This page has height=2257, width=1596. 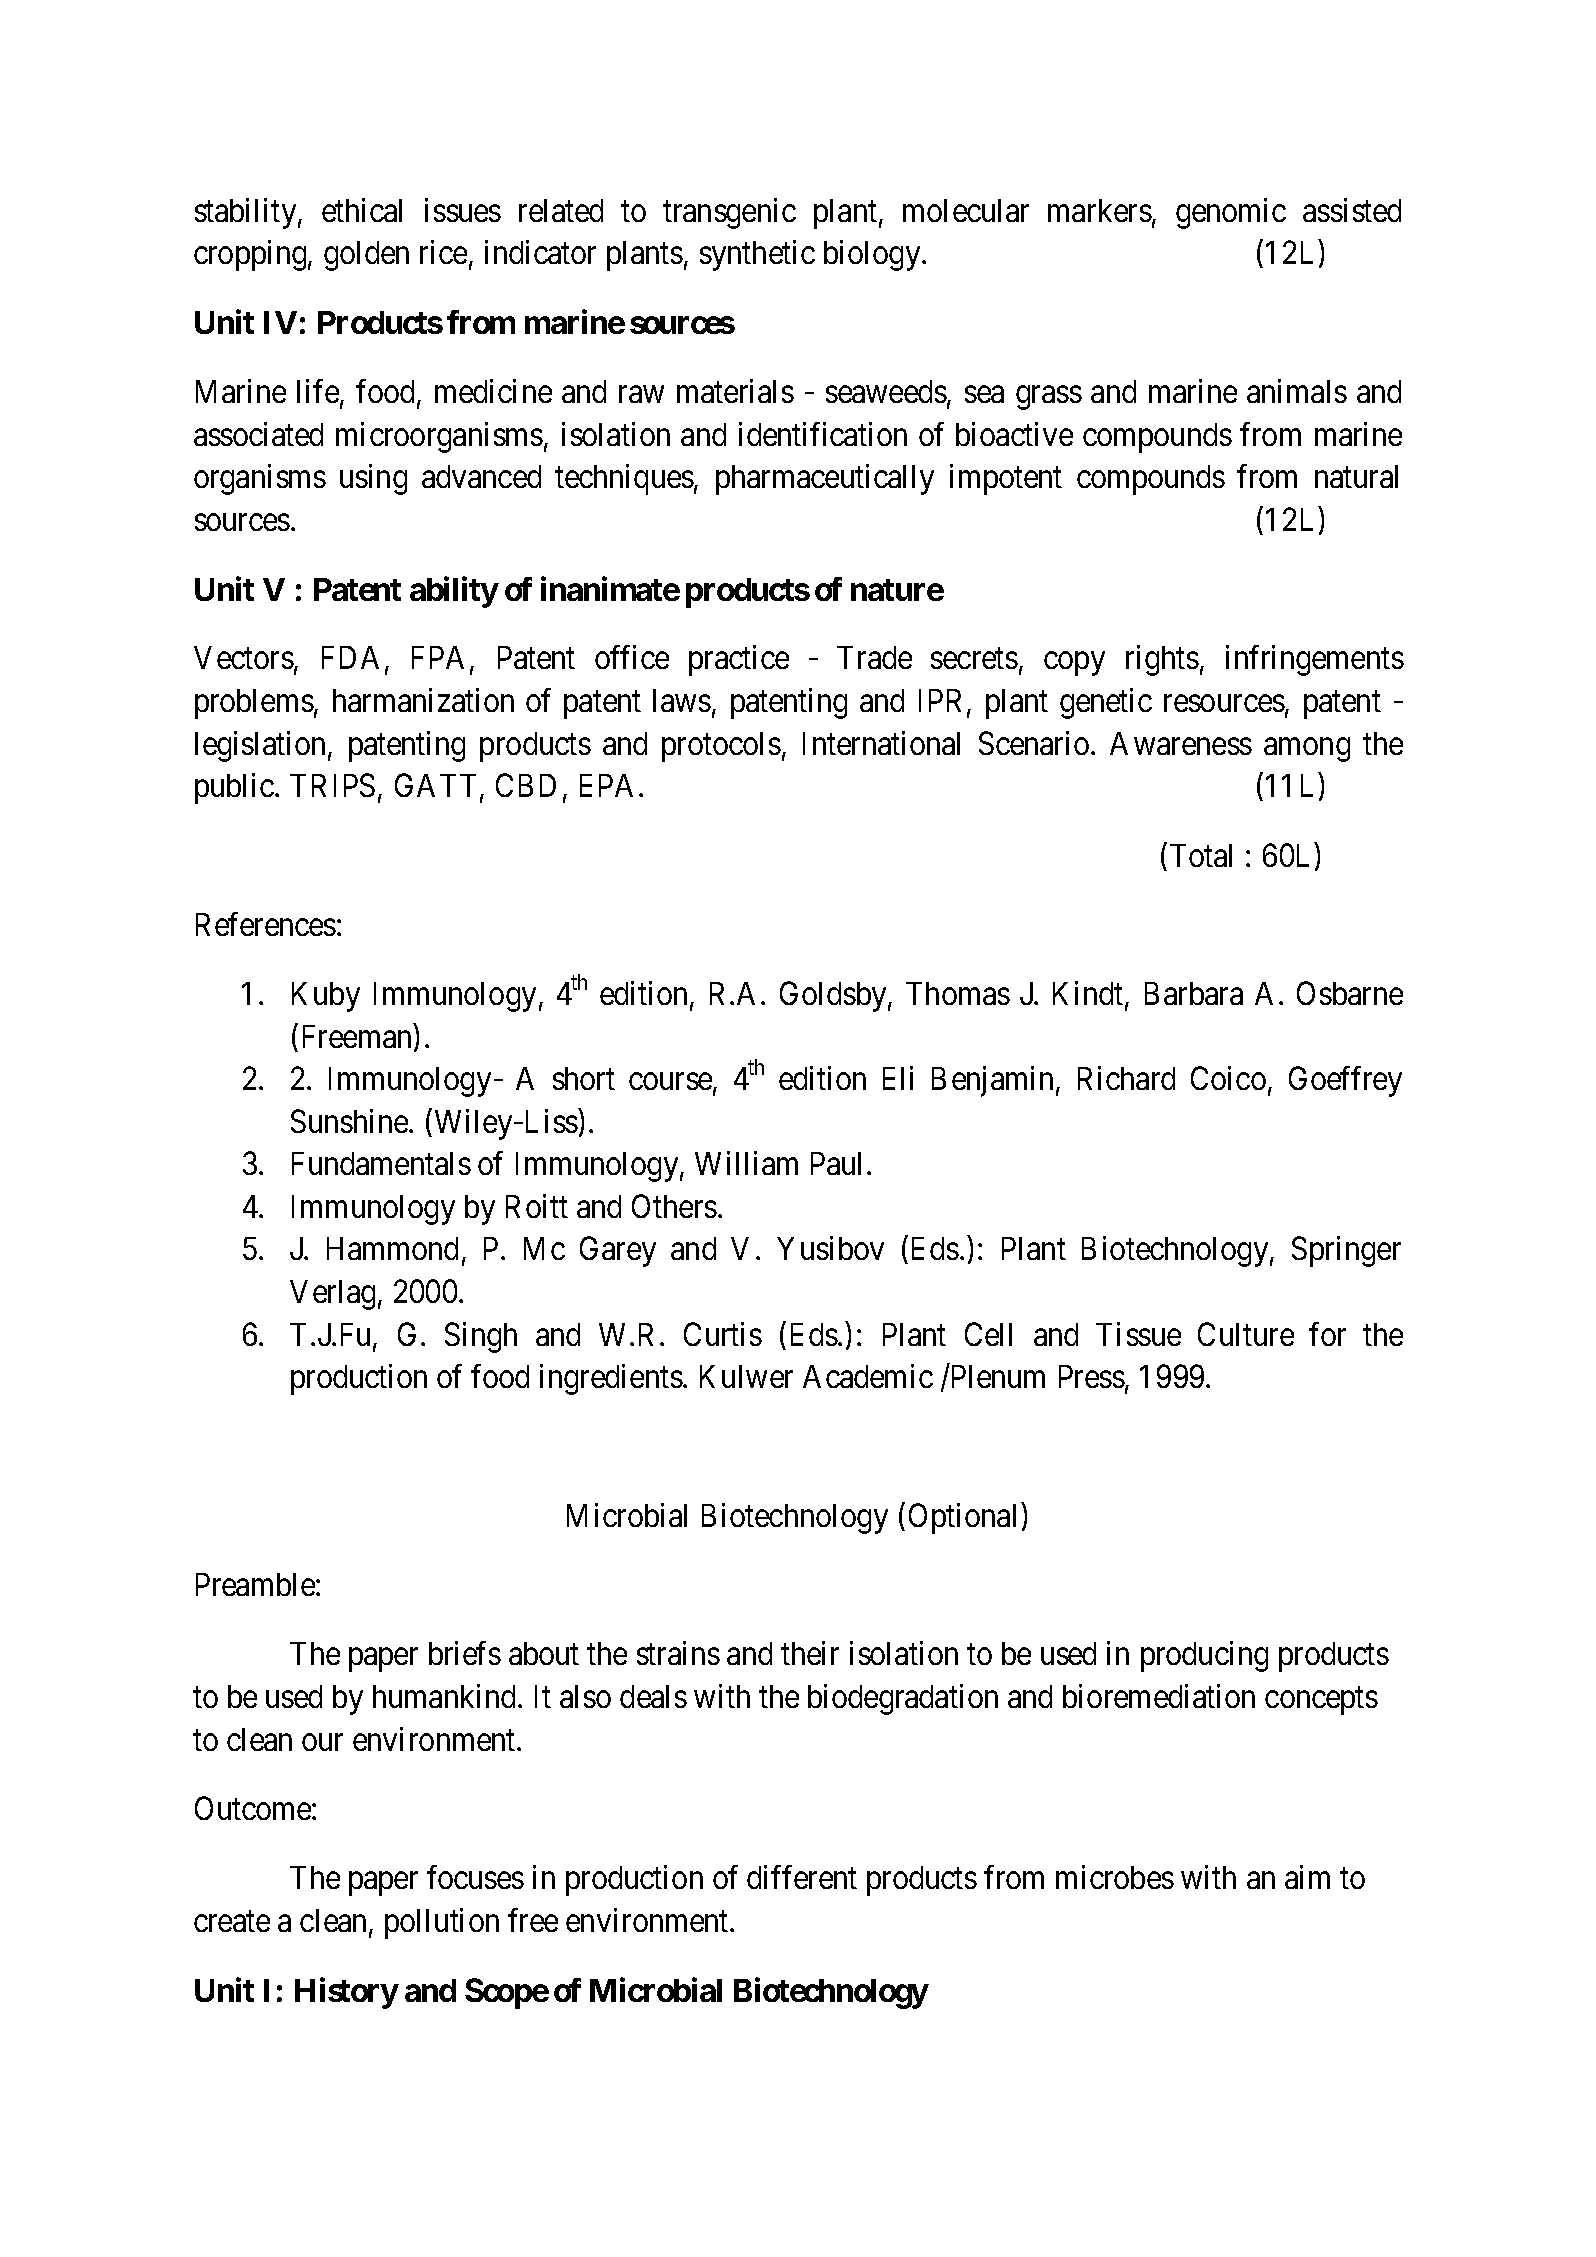 I want to click on different, so click(x=802, y=1877).
